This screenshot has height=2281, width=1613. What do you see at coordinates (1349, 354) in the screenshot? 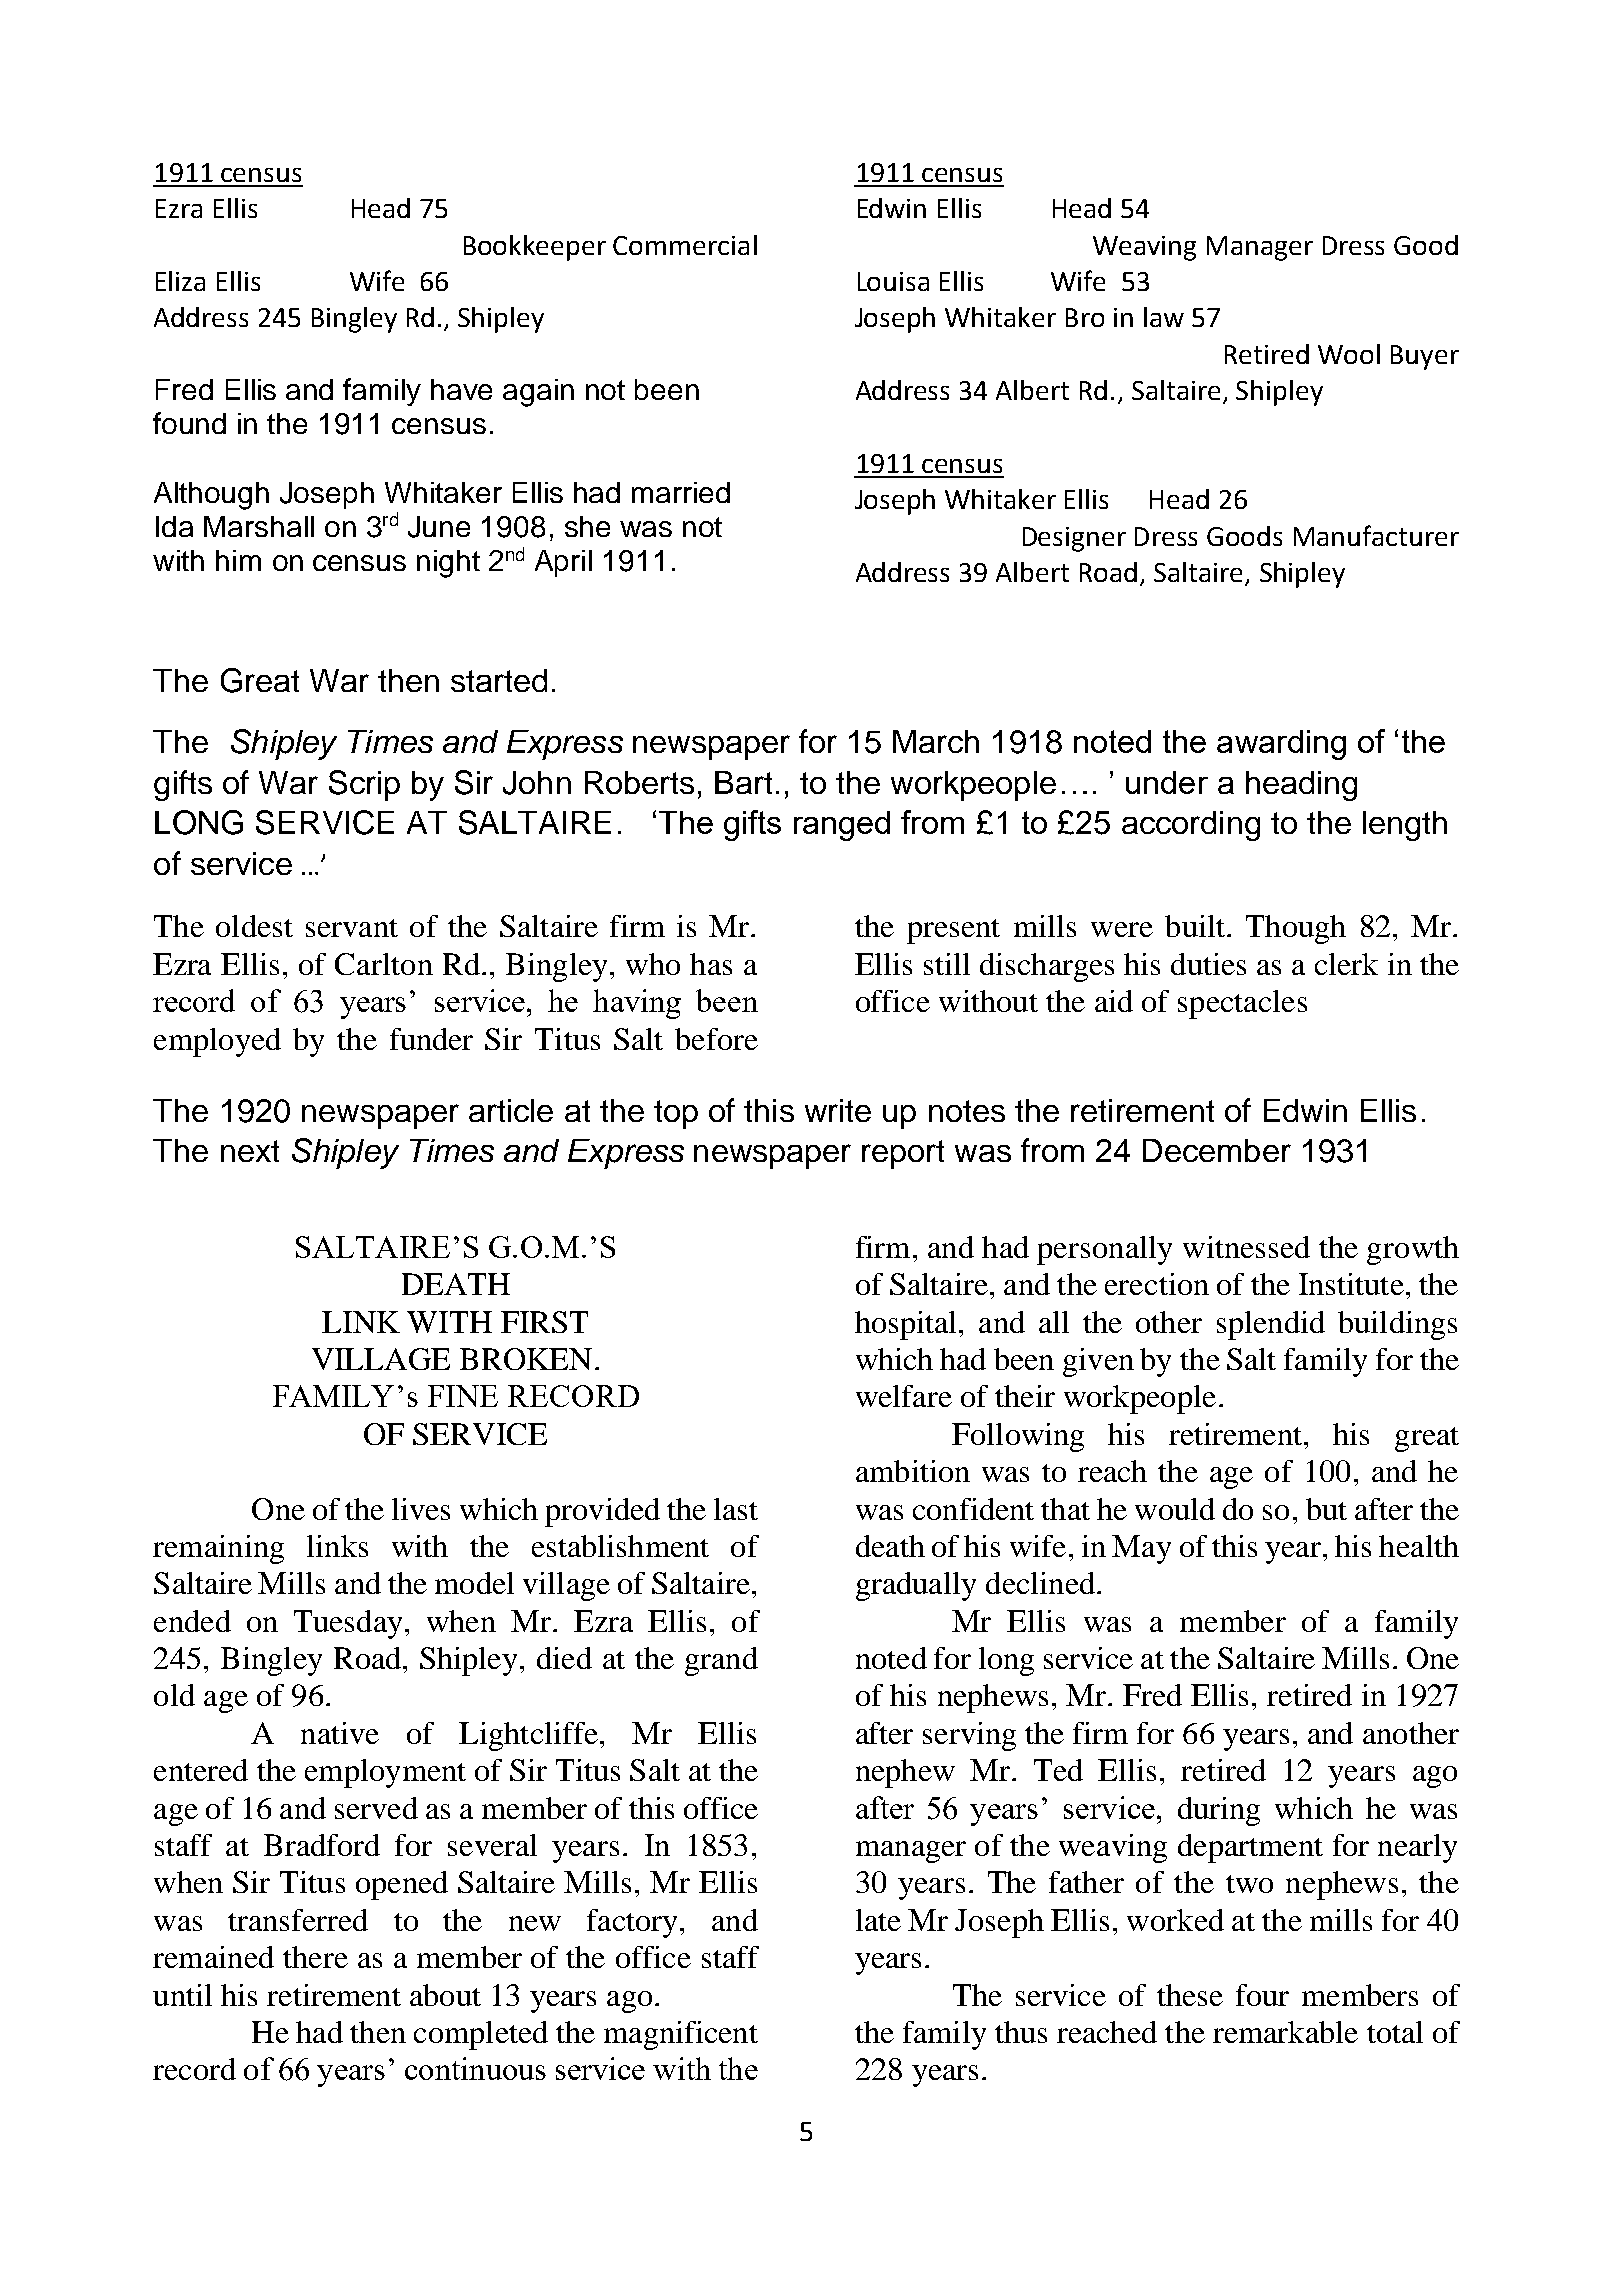
I see `Wool` at bounding box center [1349, 354].
